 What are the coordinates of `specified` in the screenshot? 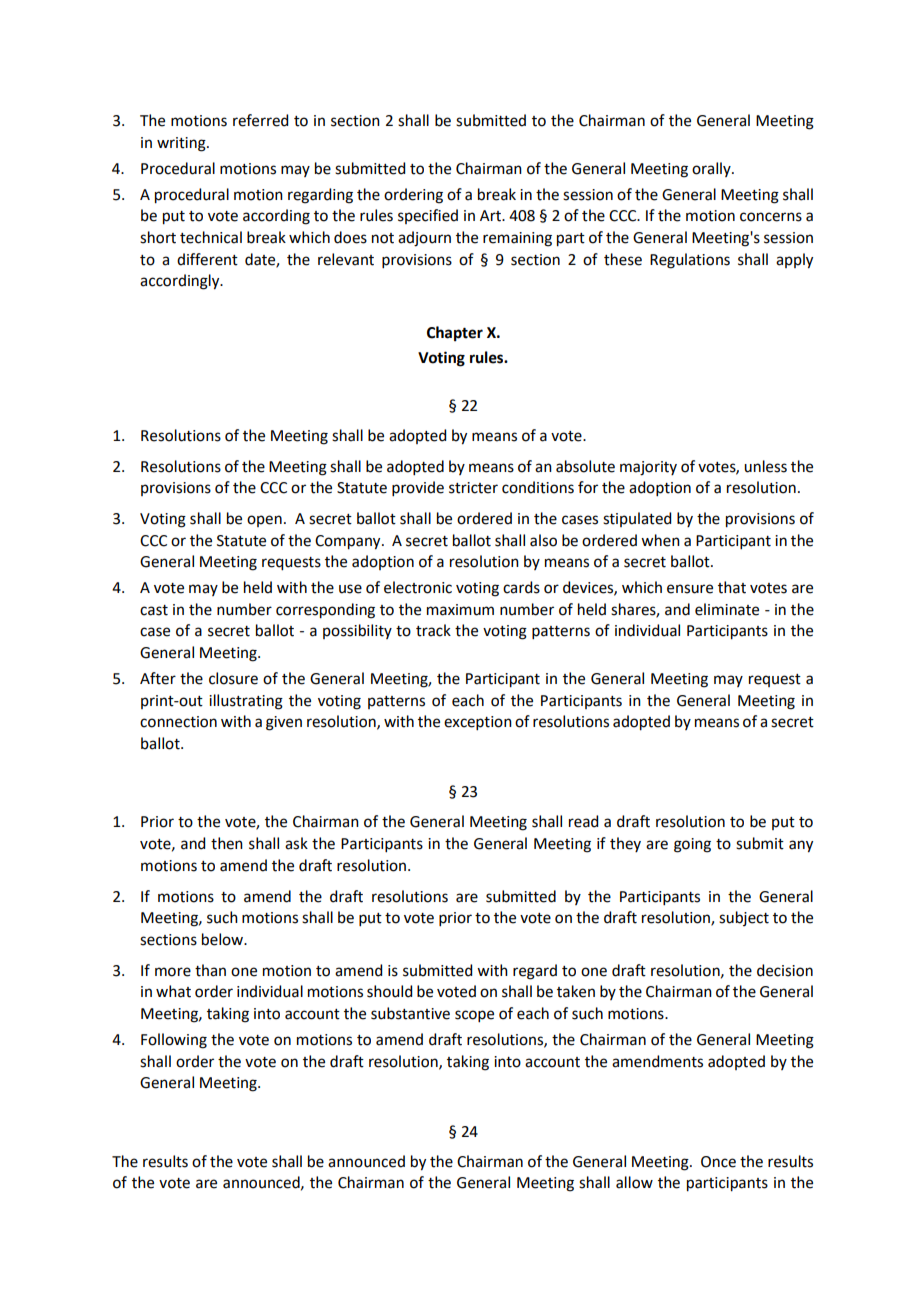 It's located at (428, 216).
